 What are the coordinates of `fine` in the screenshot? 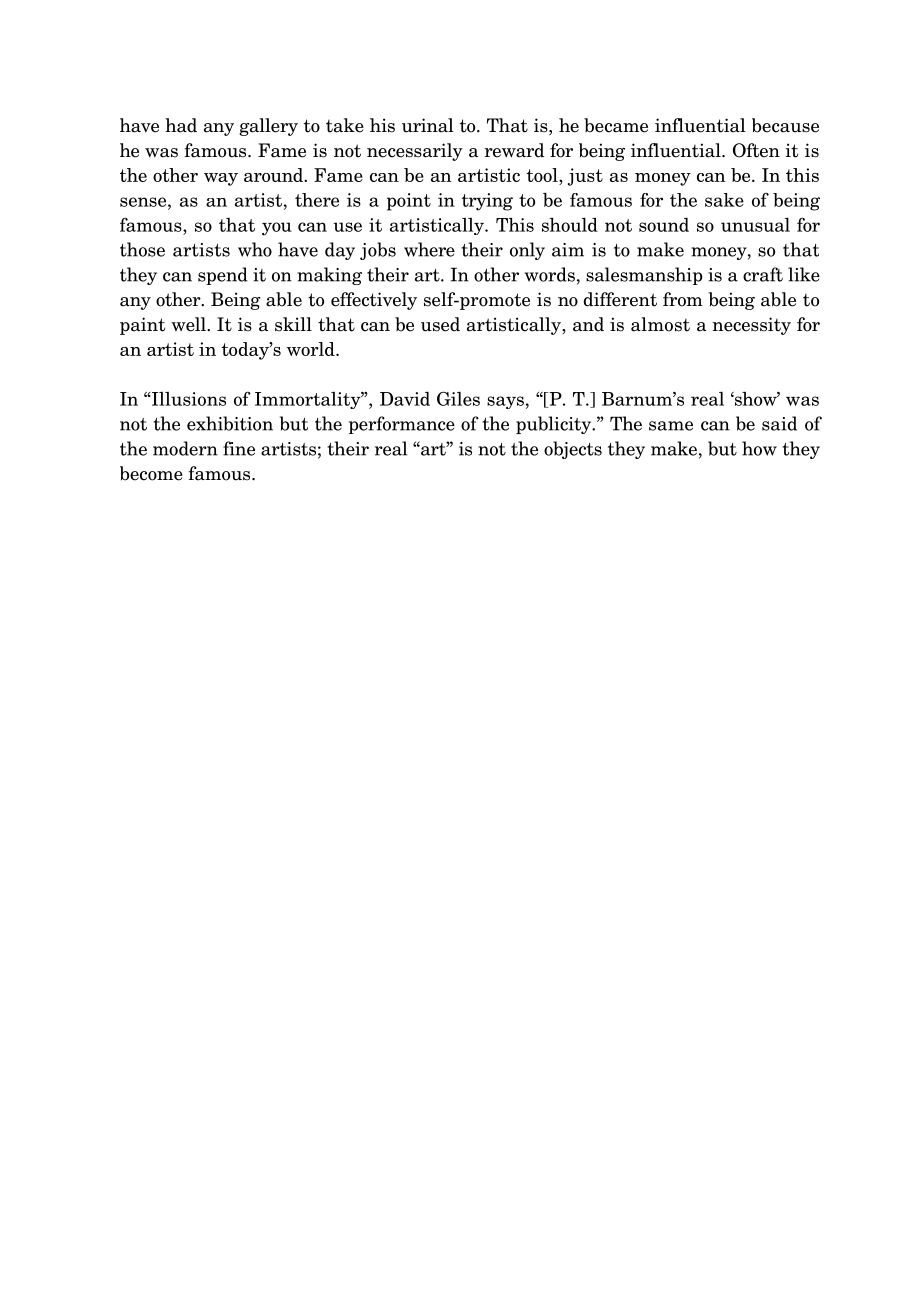 It's located at (239, 448).
